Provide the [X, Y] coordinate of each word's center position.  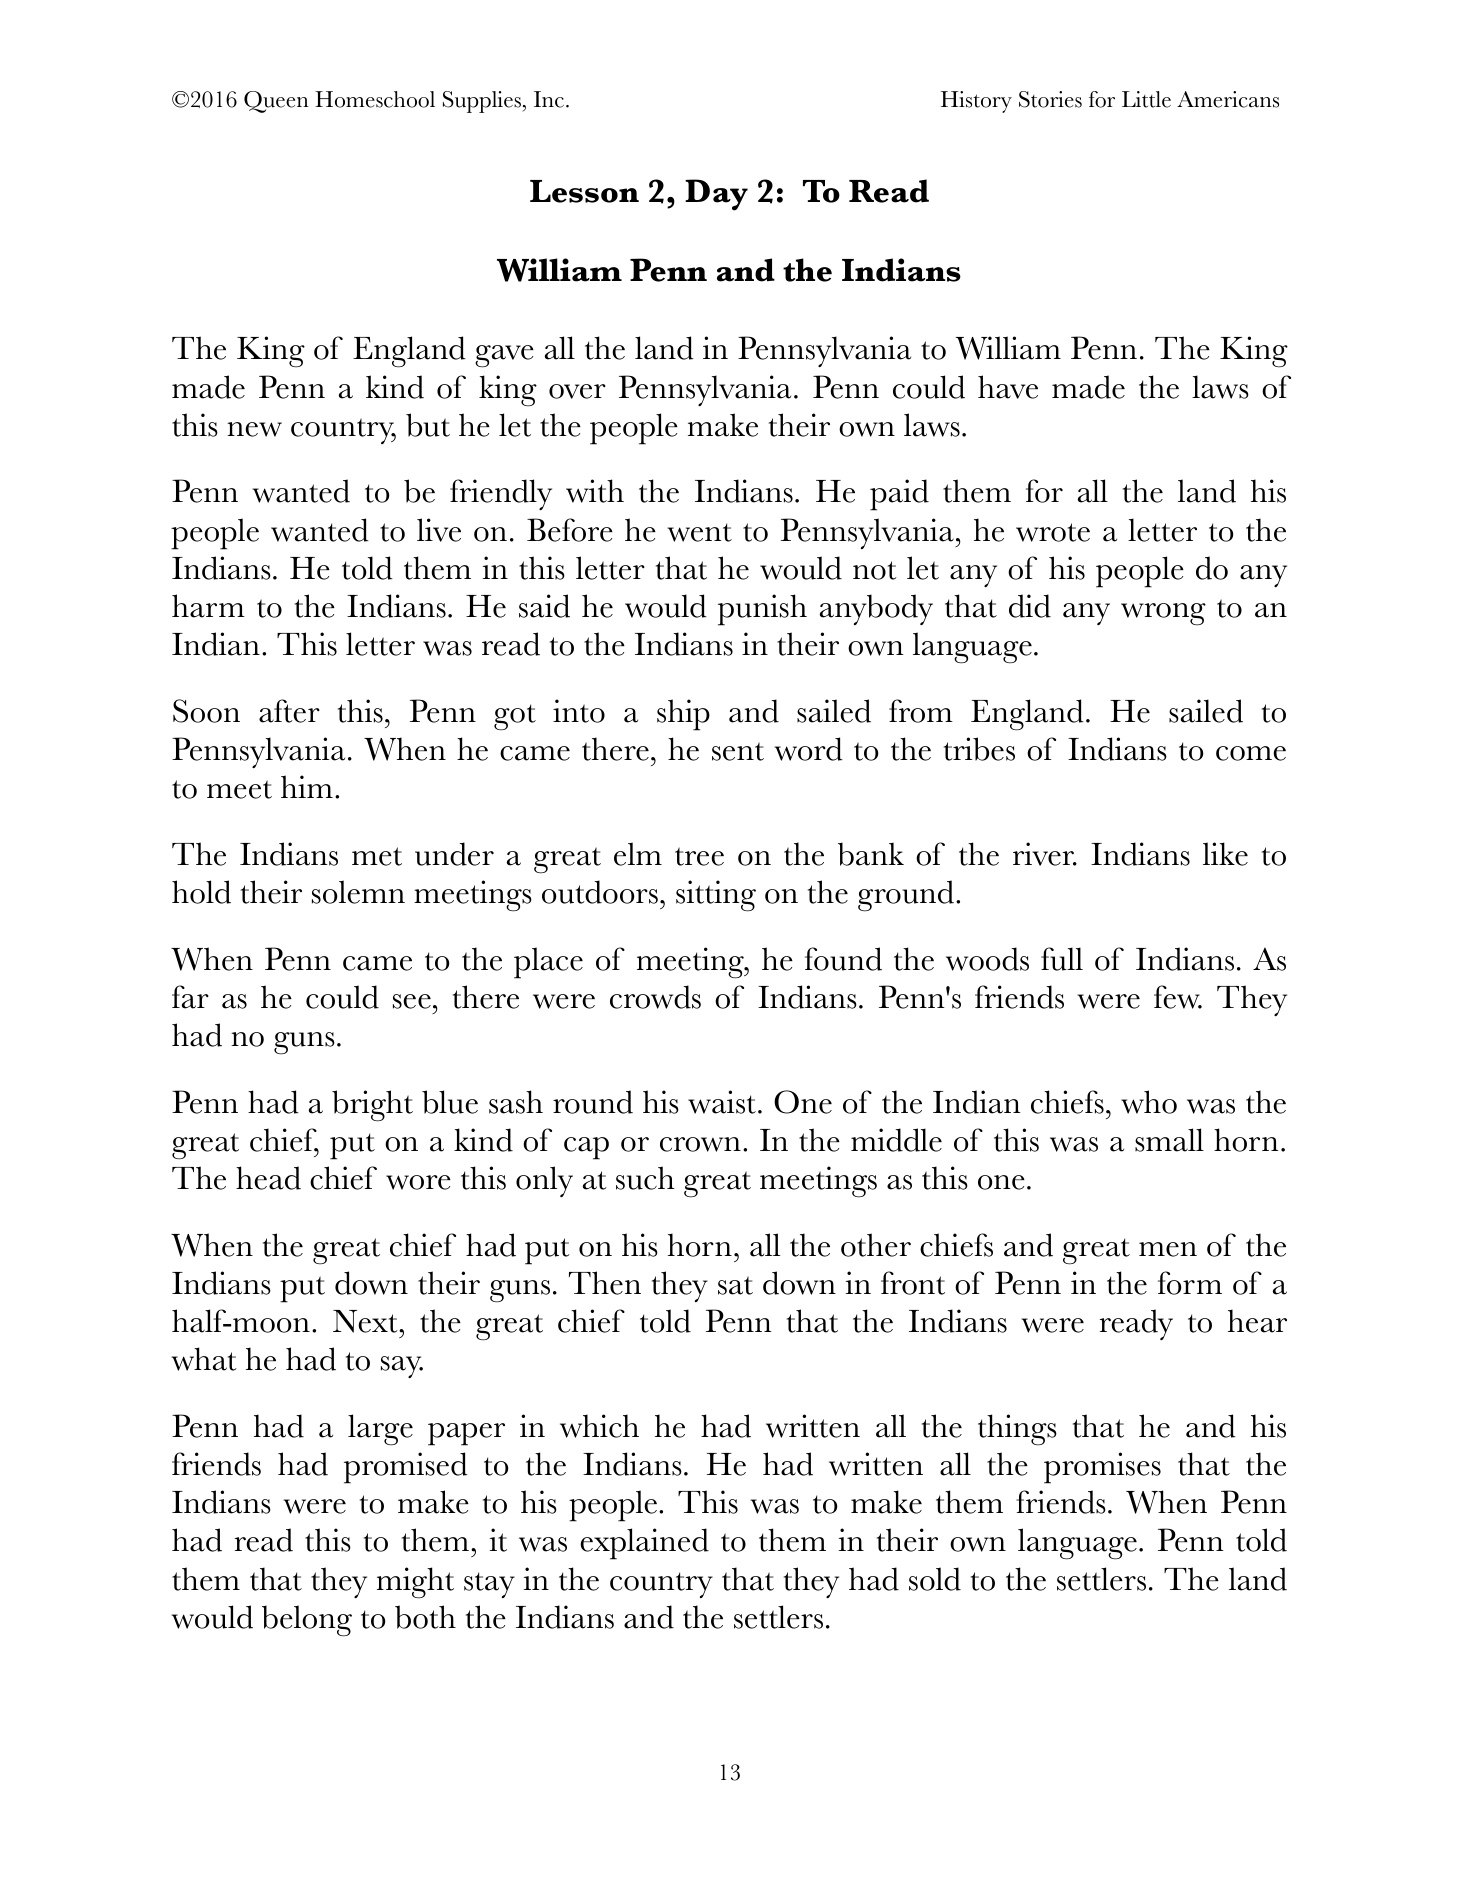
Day [716, 195]
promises [1102, 1468]
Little [1146, 99]
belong [307, 1621]
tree [699, 856]
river [1044, 854]
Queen [276, 102]
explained [644, 1544]
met [377, 856]
